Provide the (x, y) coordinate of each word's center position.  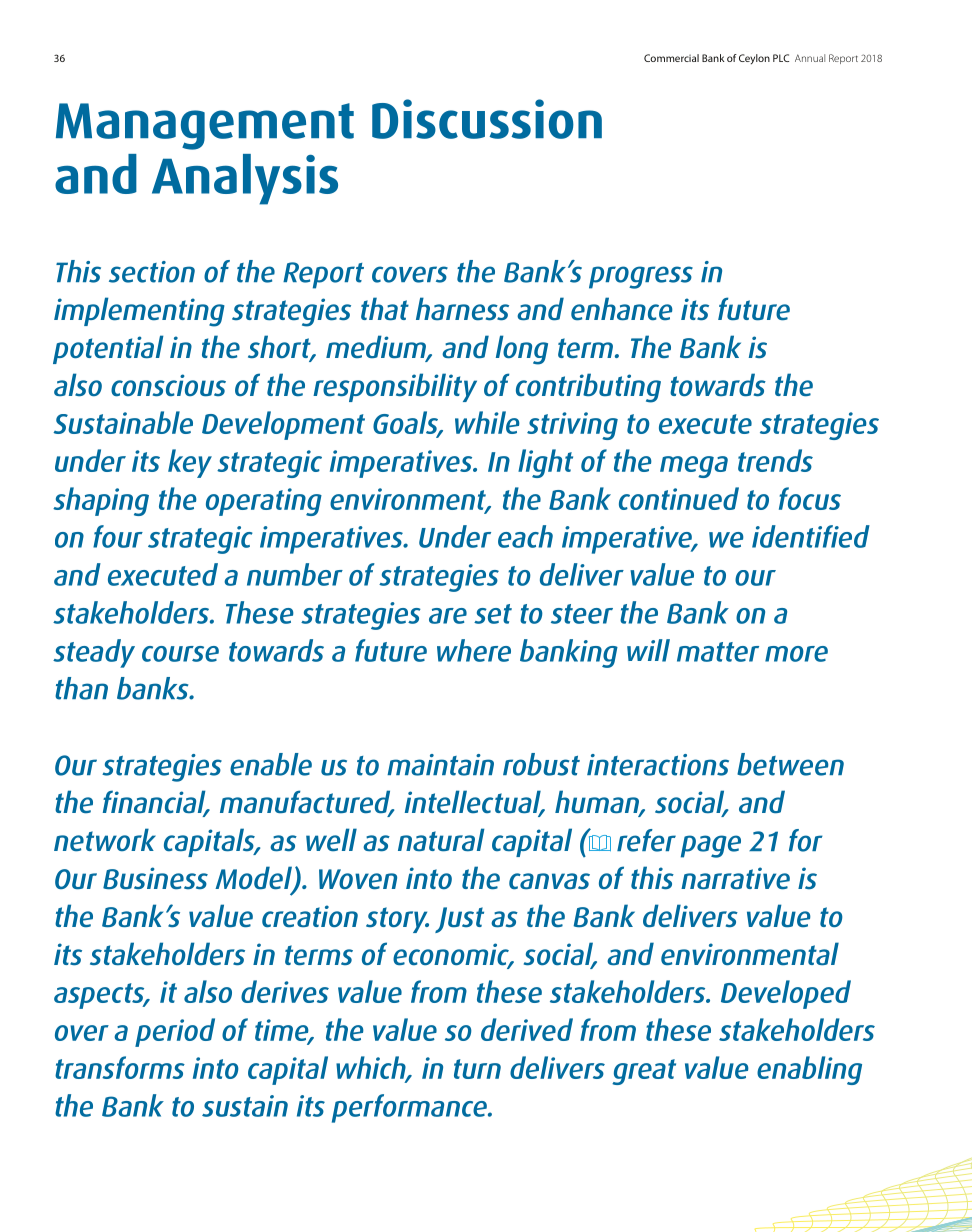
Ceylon (754, 59)
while (487, 422)
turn (477, 1069)
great (644, 1072)
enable (271, 764)
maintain (440, 765)
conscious (168, 385)
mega (694, 467)
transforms (120, 1067)
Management (205, 126)
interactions (658, 765)
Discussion (487, 119)
